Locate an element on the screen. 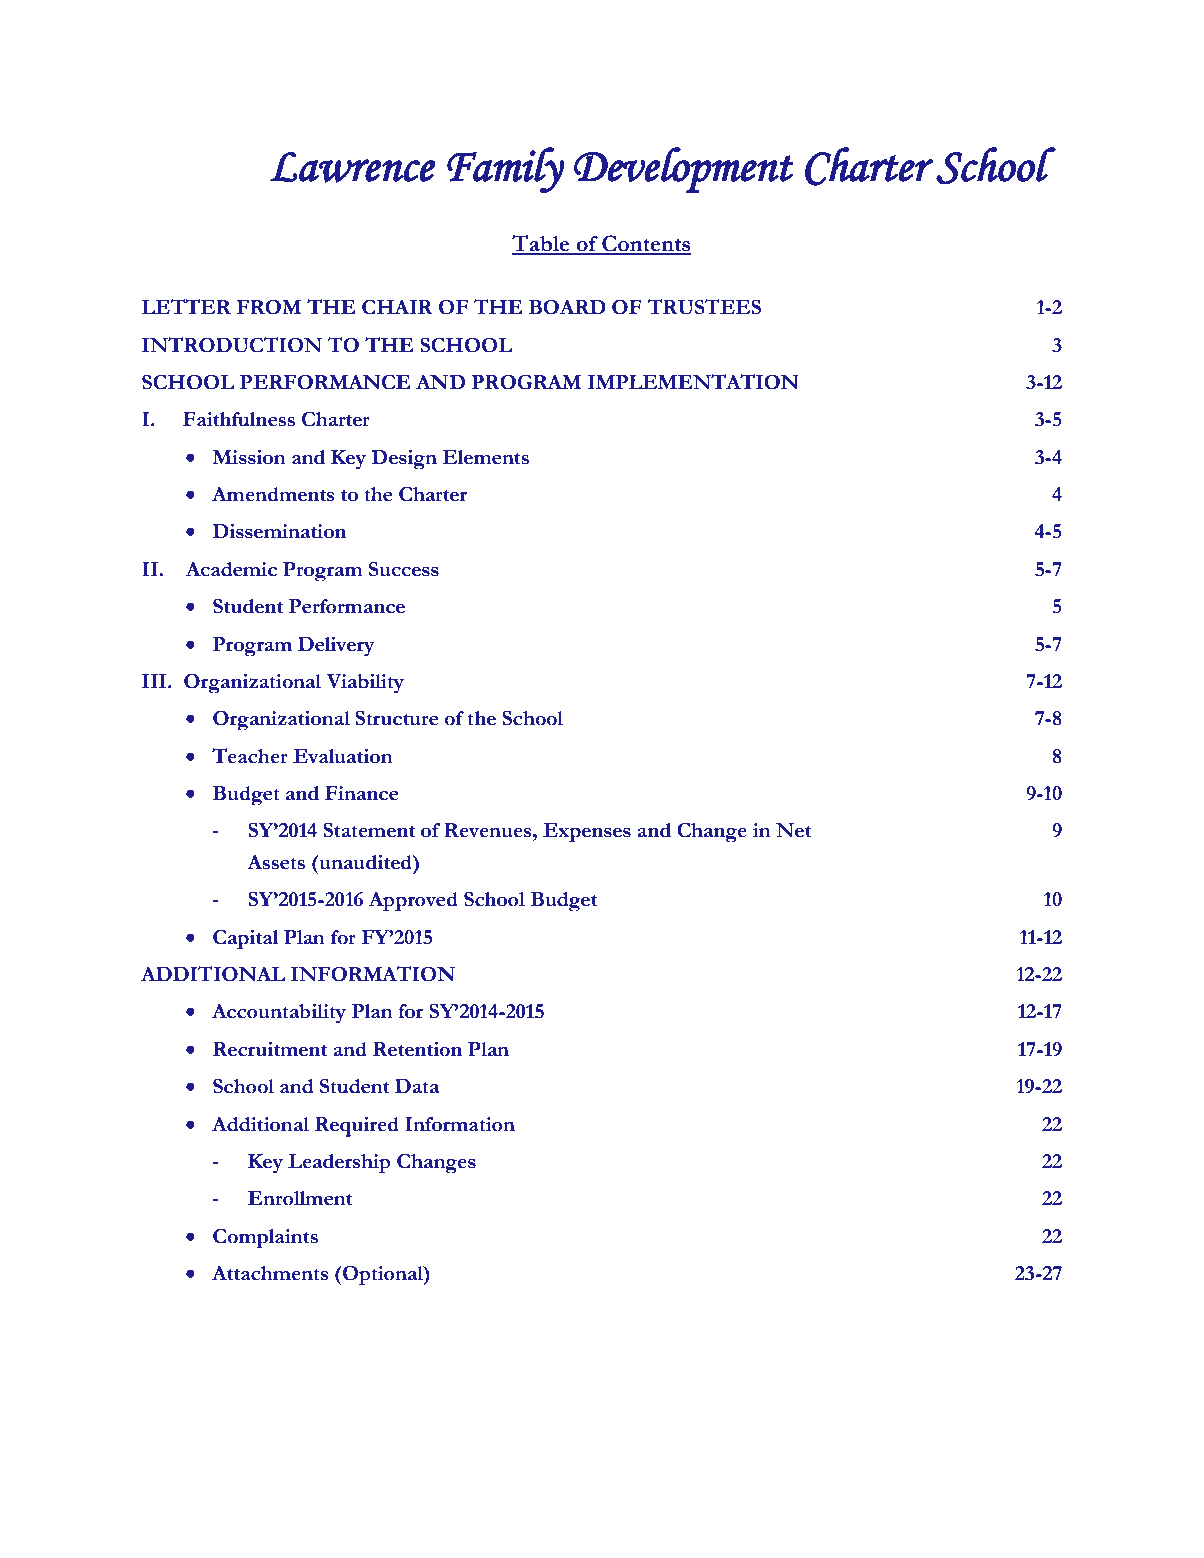 The image size is (1204, 1558). Complaints is located at coordinates (265, 1238).
